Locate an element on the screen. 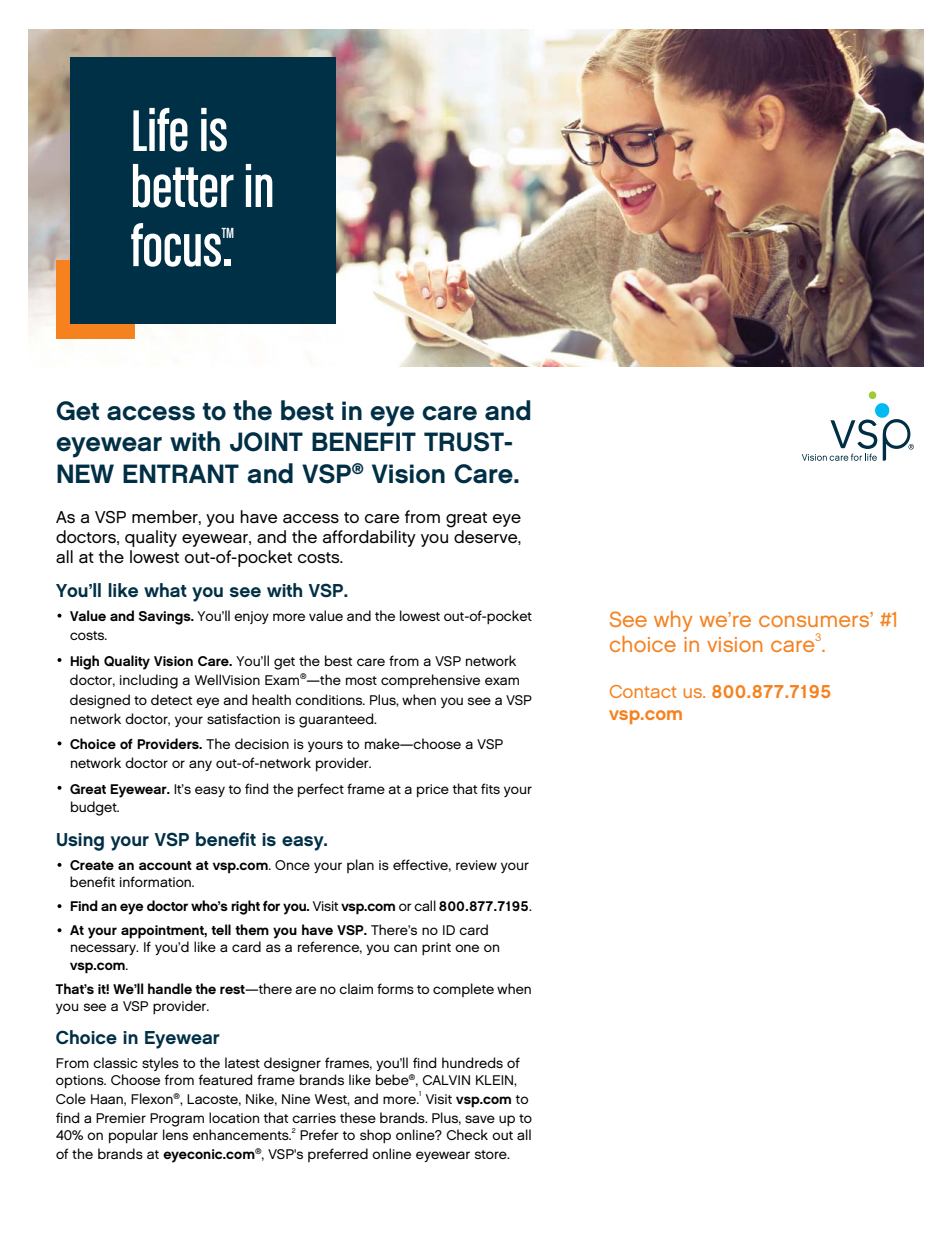 Image resolution: width=952 pixels, height=1233 pixels. why is located at coordinates (673, 621).
